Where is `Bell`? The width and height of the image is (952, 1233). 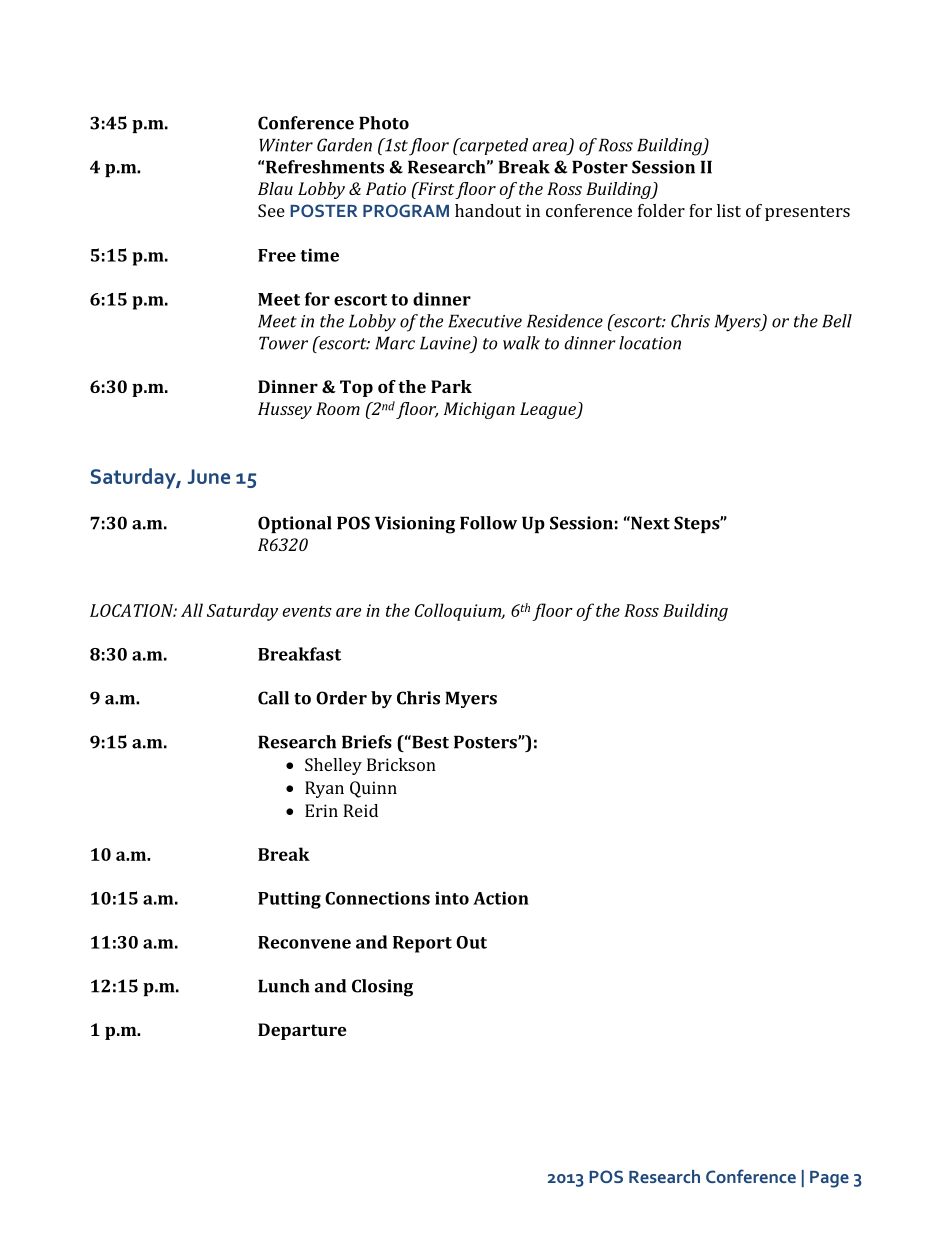
Bell is located at coordinates (837, 321).
